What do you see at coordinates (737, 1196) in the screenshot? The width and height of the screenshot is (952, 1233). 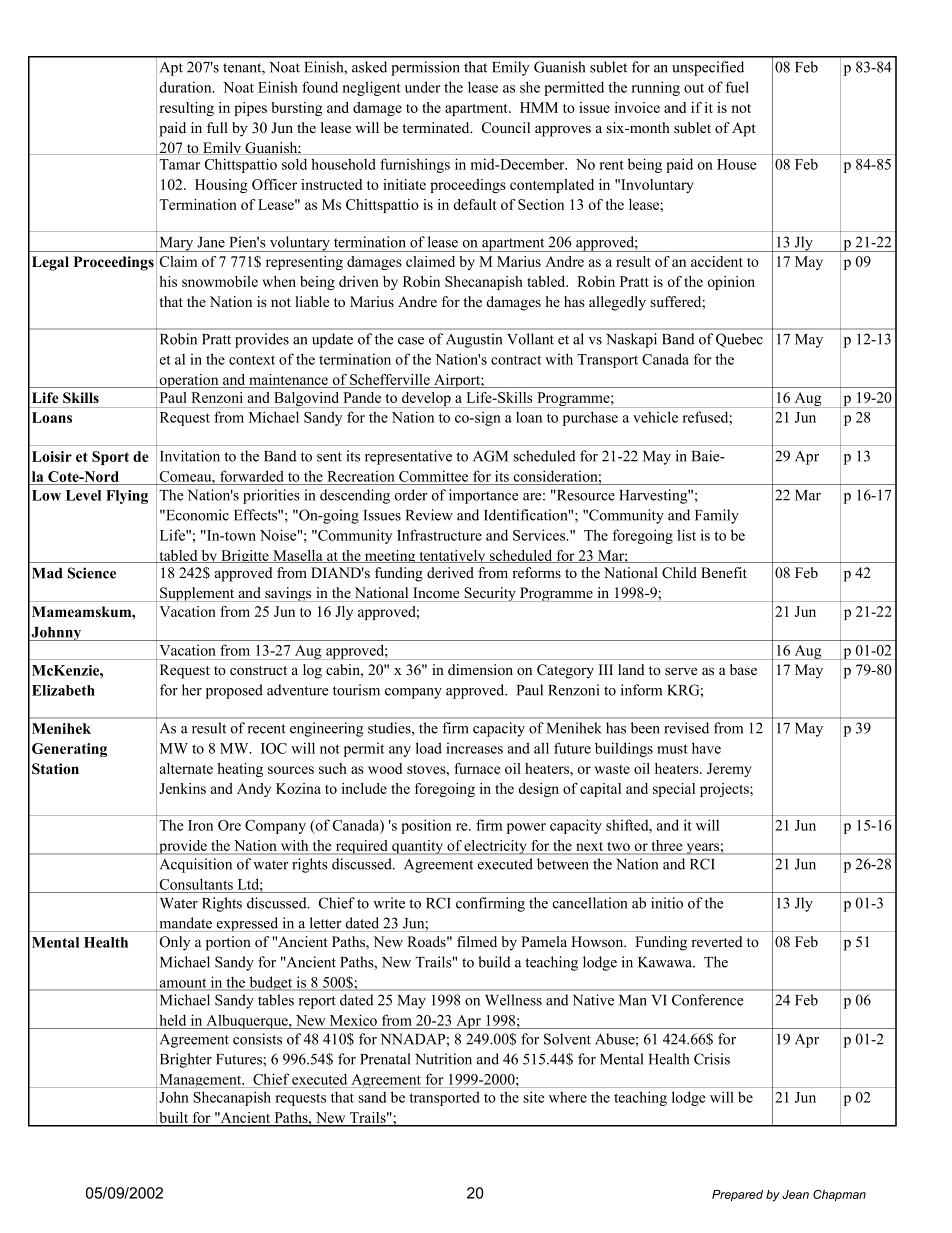 I see `Prepared` at bounding box center [737, 1196].
